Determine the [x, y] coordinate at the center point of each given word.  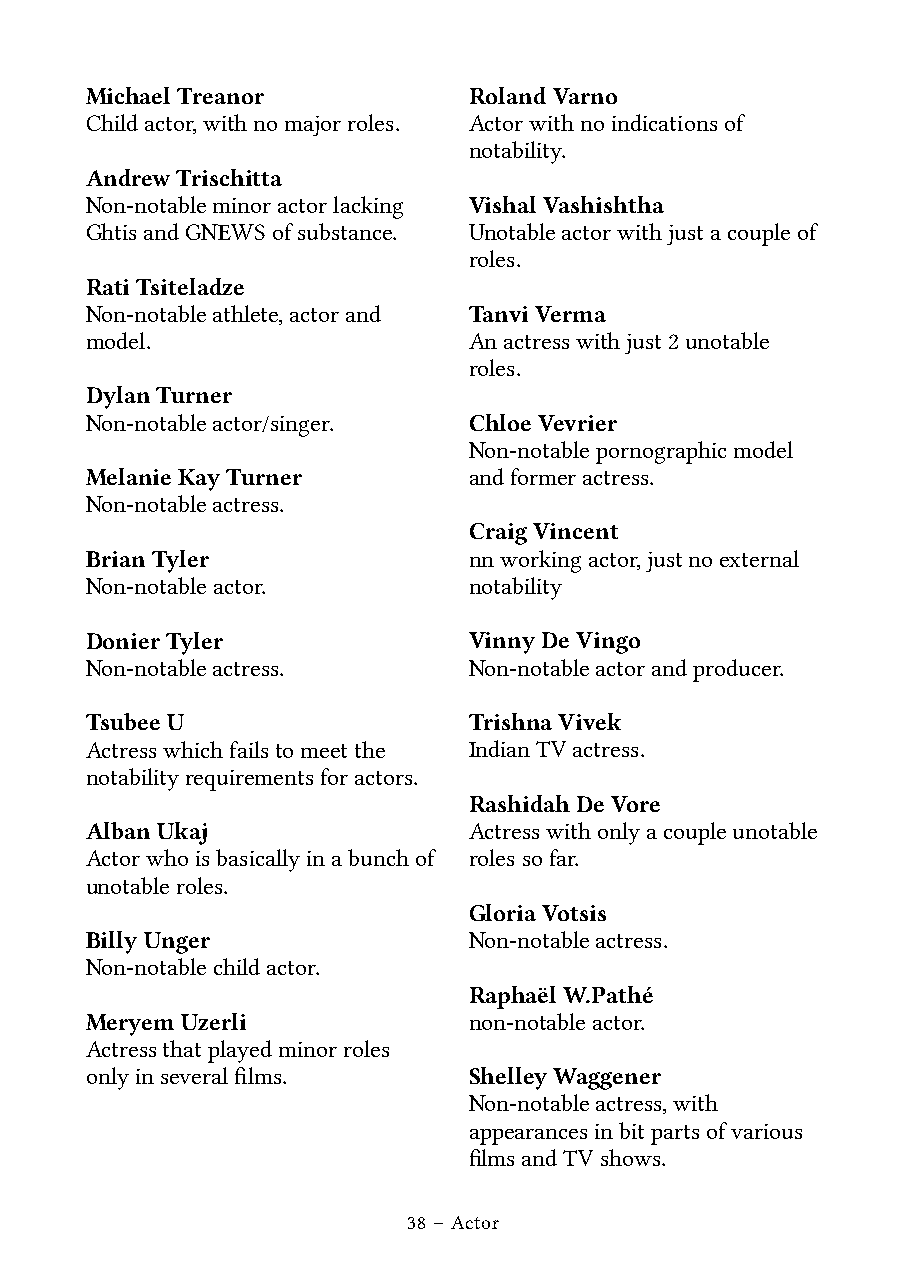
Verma [570, 314]
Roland [508, 95]
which [193, 749]
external [759, 558]
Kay [199, 480]
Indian [499, 748]
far [564, 857]
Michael [128, 95]
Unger [177, 943]
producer [738, 670]
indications [664, 122]
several [194, 1075]
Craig [498, 534]
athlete [247, 313]
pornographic [661, 452]
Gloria [503, 912]
